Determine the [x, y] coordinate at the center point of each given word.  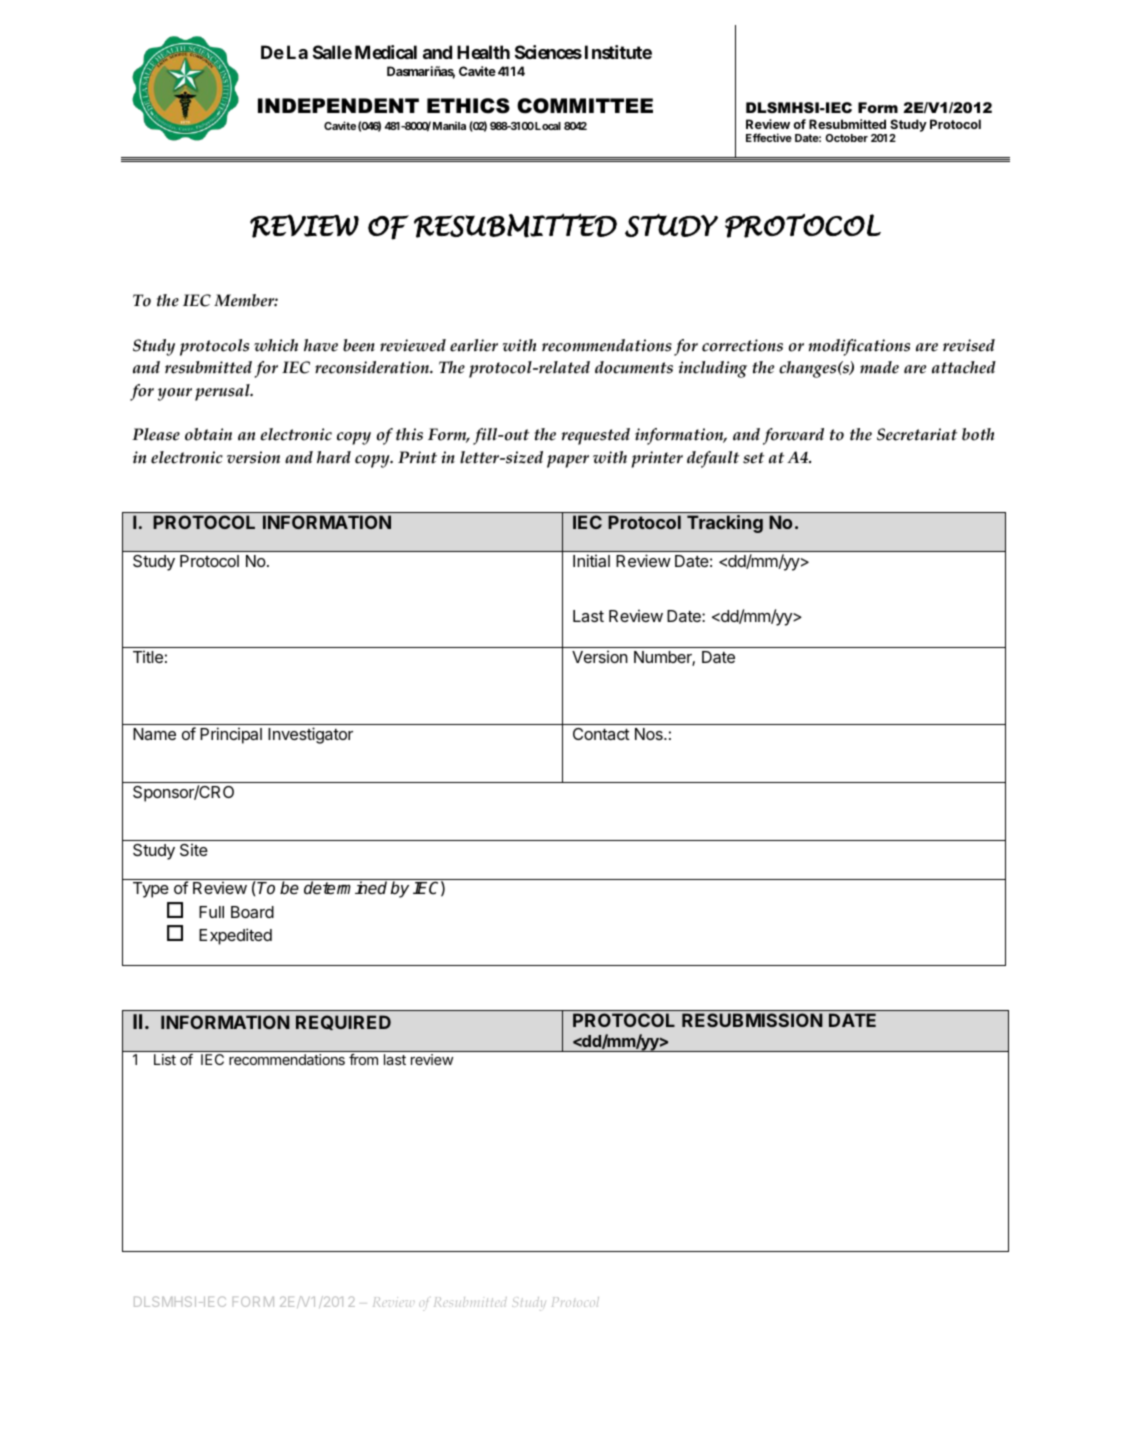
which [276, 345]
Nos [650, 734]
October [847, 138]
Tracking [725, 524]
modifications [859, 347]
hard [334, 457]
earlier [474, 345]
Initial [591, 560]
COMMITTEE [585, 106]
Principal [231, 735]
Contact [601, 734]
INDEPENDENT [338, 105]
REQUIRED [343, 1022]
